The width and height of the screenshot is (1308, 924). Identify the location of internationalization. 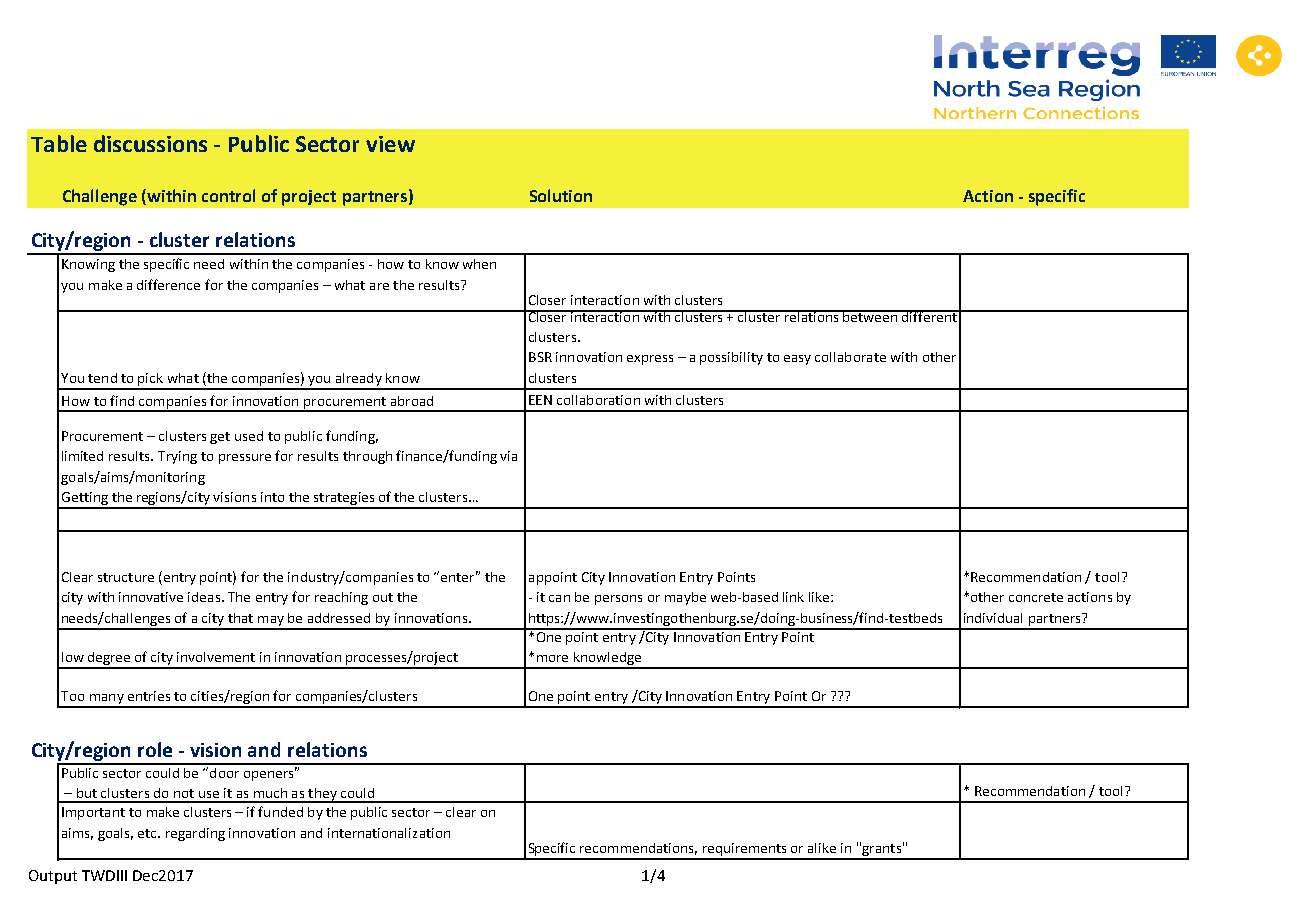
(389, 833).
